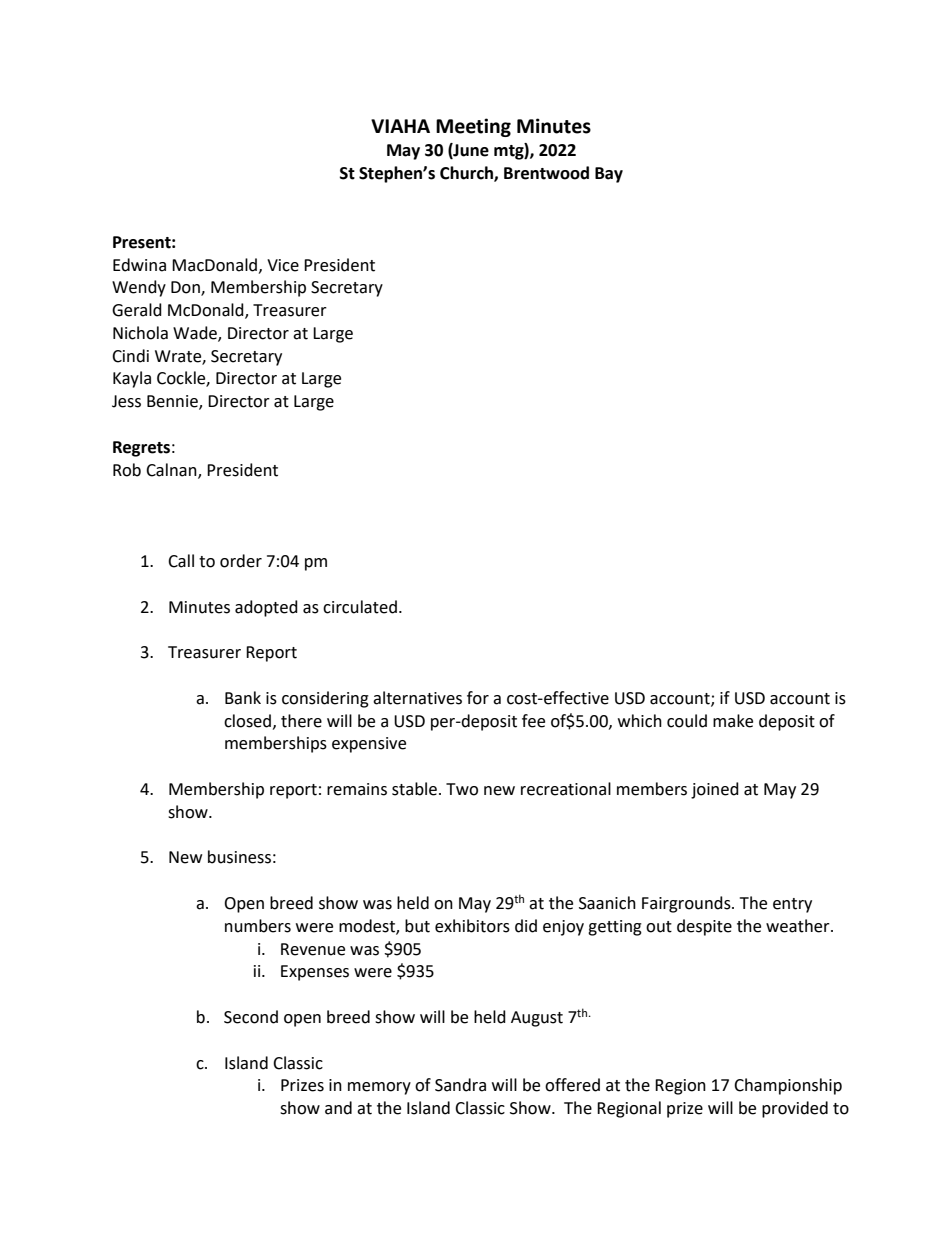 This screenshot has width=952, height=1233. I want to click on Bennie, so click(173, 402).
